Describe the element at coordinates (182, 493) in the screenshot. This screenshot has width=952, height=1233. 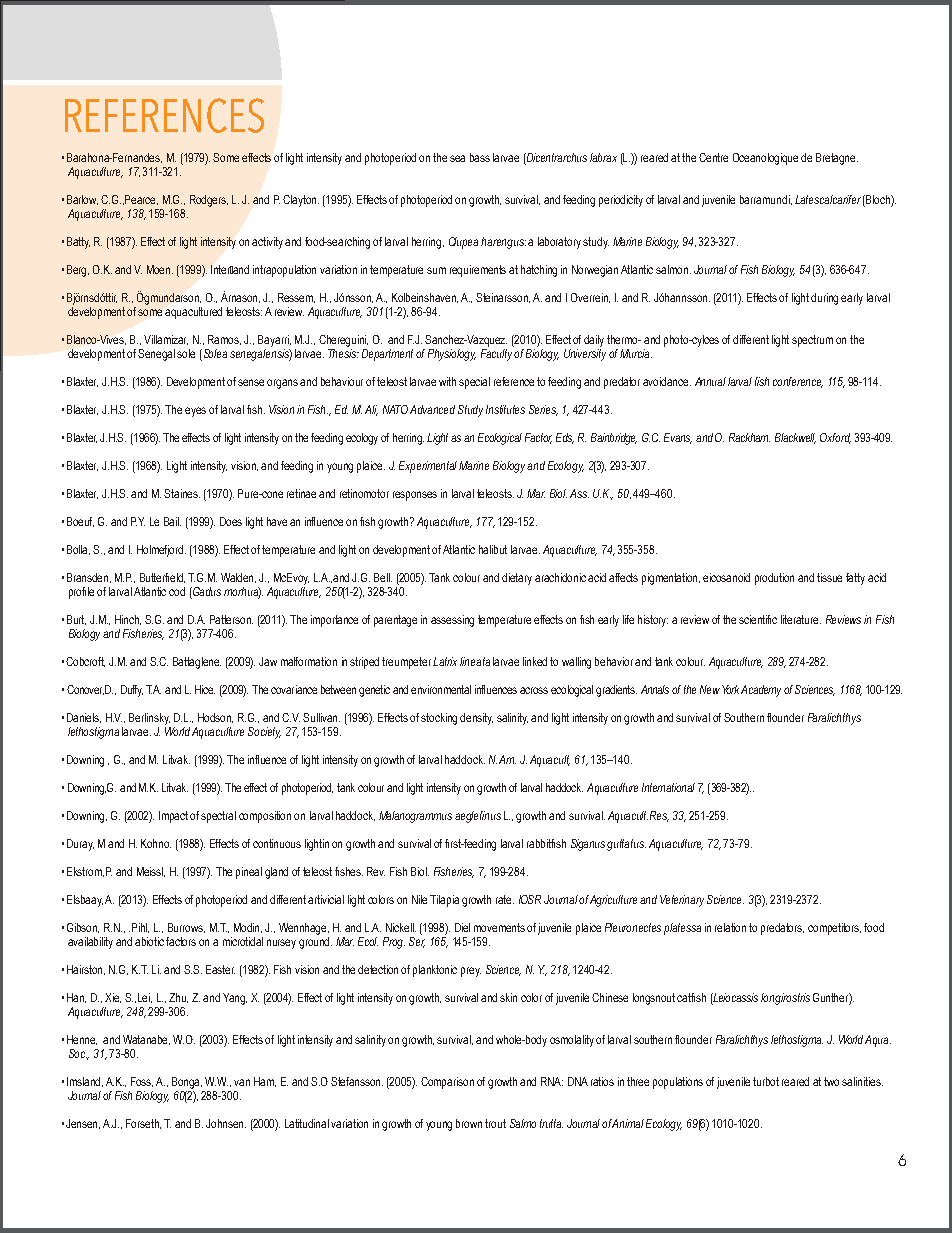
I see `Staines` at that location.
